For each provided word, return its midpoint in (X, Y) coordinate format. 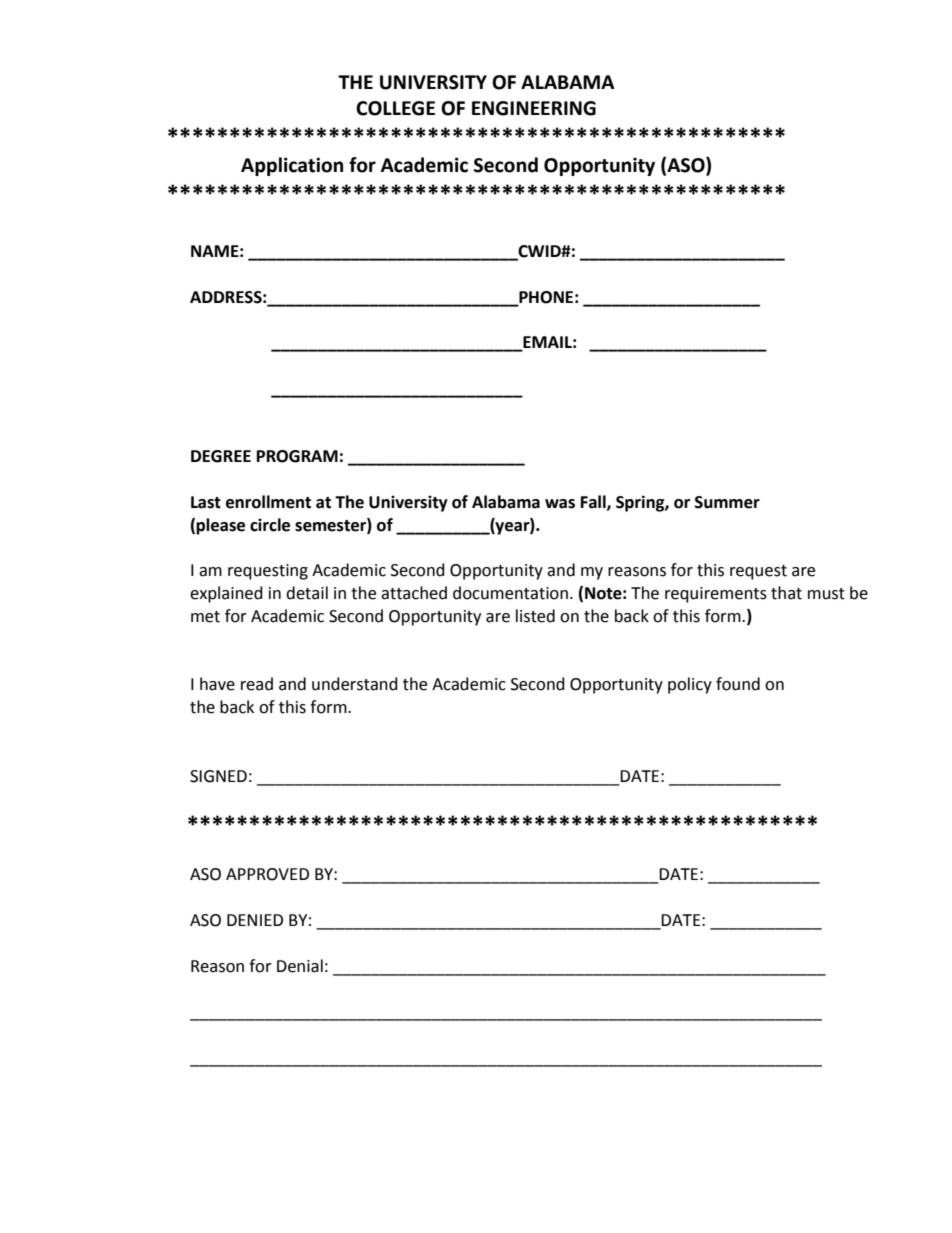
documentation (510, 593)
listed (535, 616)
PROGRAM (297, 456)
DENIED (255, 920)
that (786, 593)
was (560, 504)
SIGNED (218, 776)
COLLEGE (395, 108)
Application (292, 166)
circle (270, 525)
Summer (727, 502)
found (738, 684)
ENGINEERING (534, 108)
